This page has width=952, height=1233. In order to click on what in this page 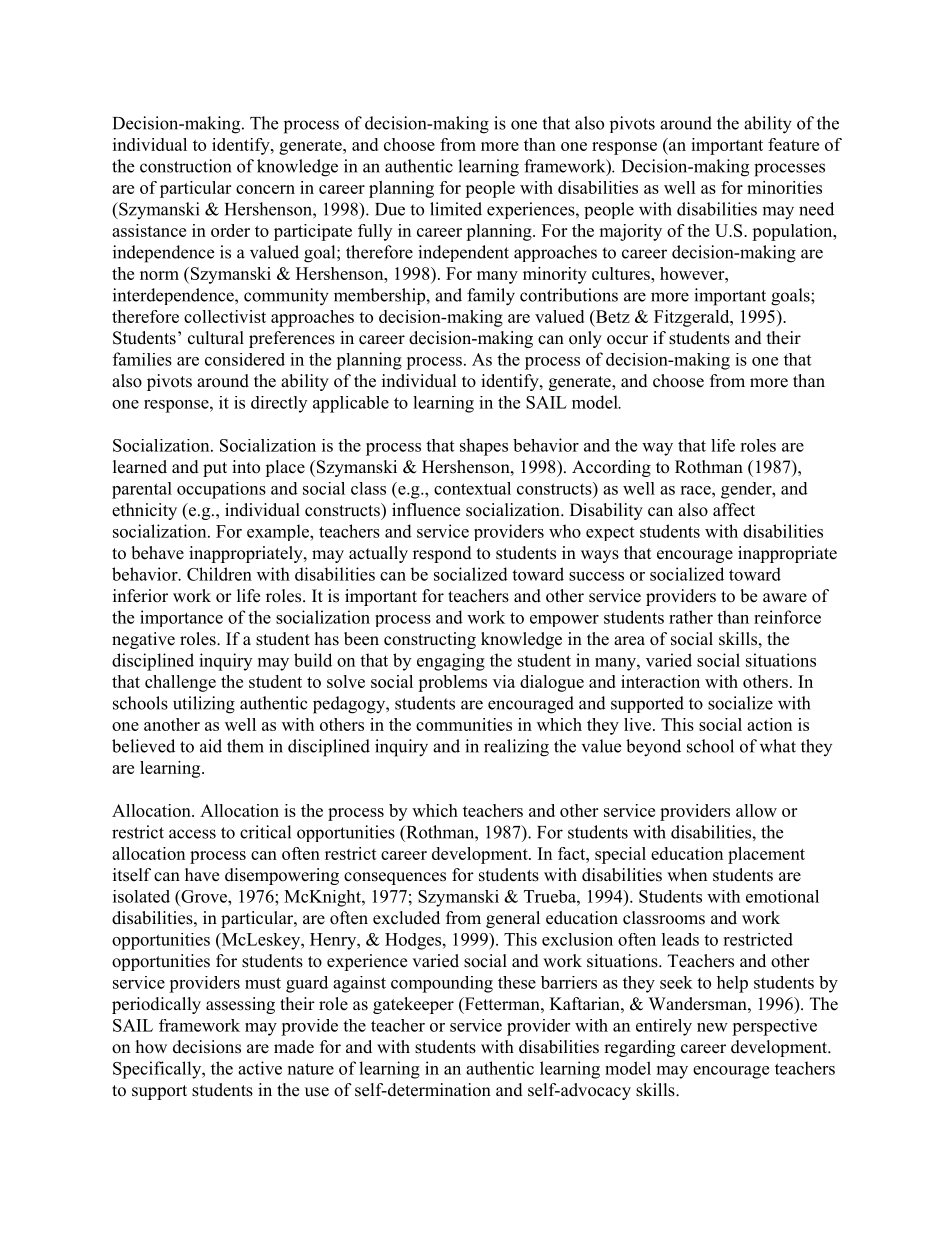, I will do `click(778, 746)`.
